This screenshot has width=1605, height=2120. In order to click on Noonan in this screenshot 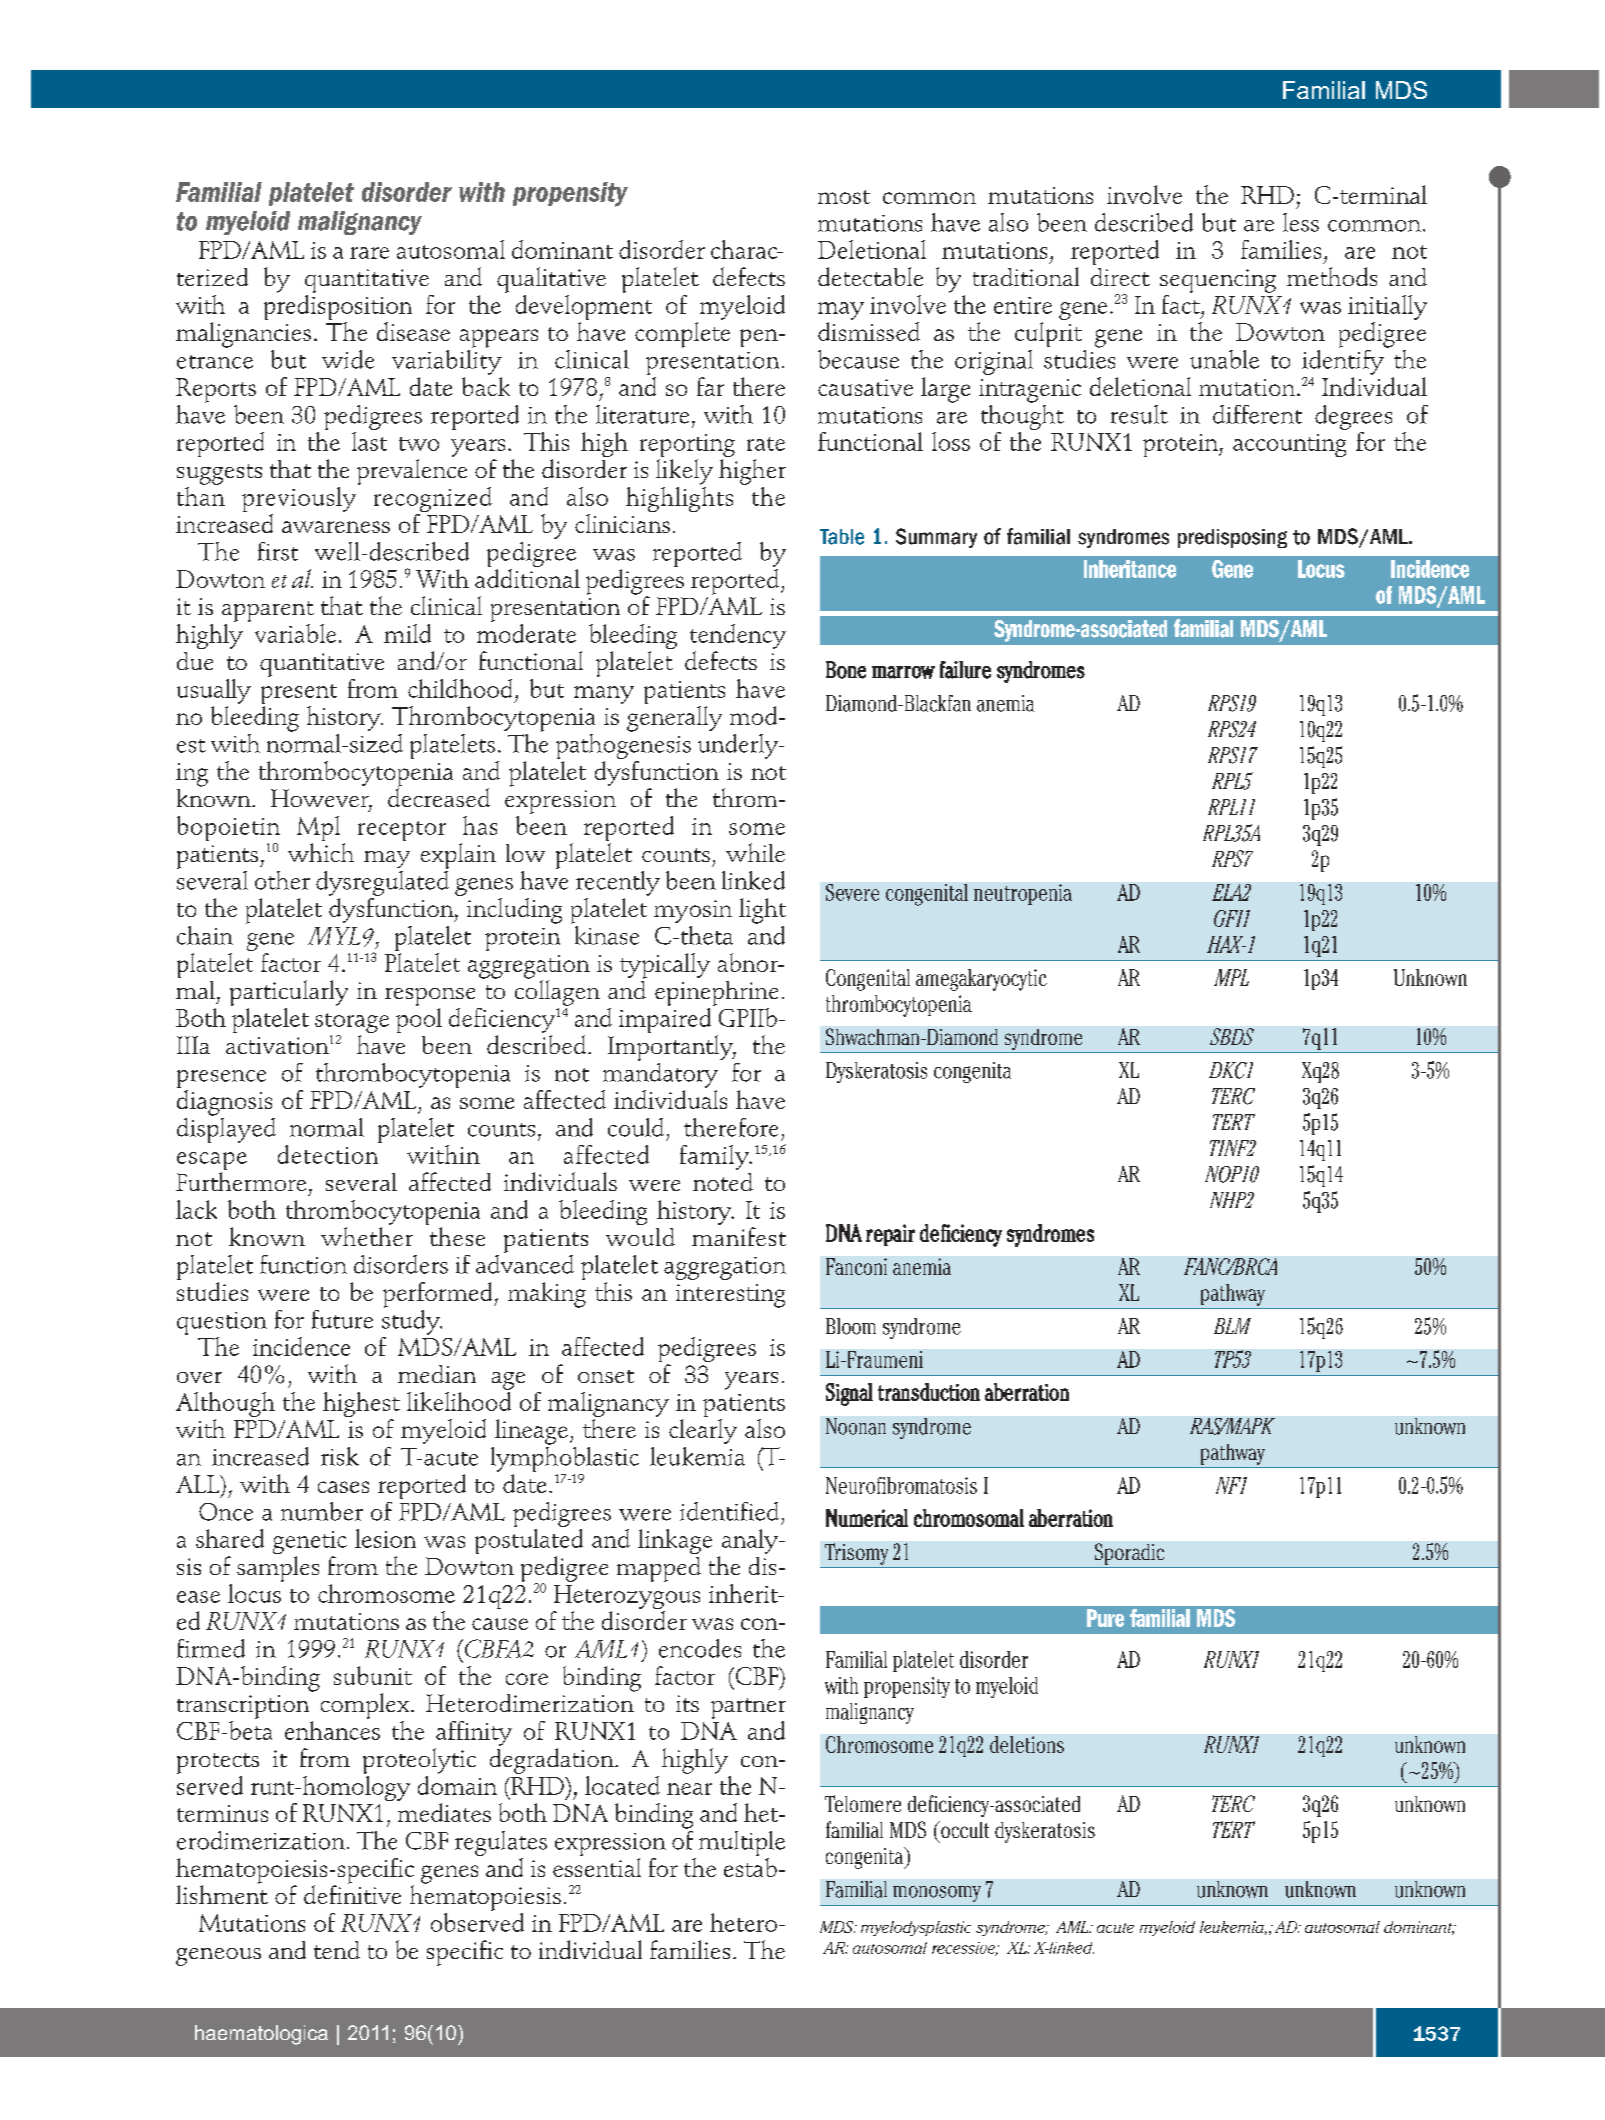, I will do `click(856, 1426)`.
